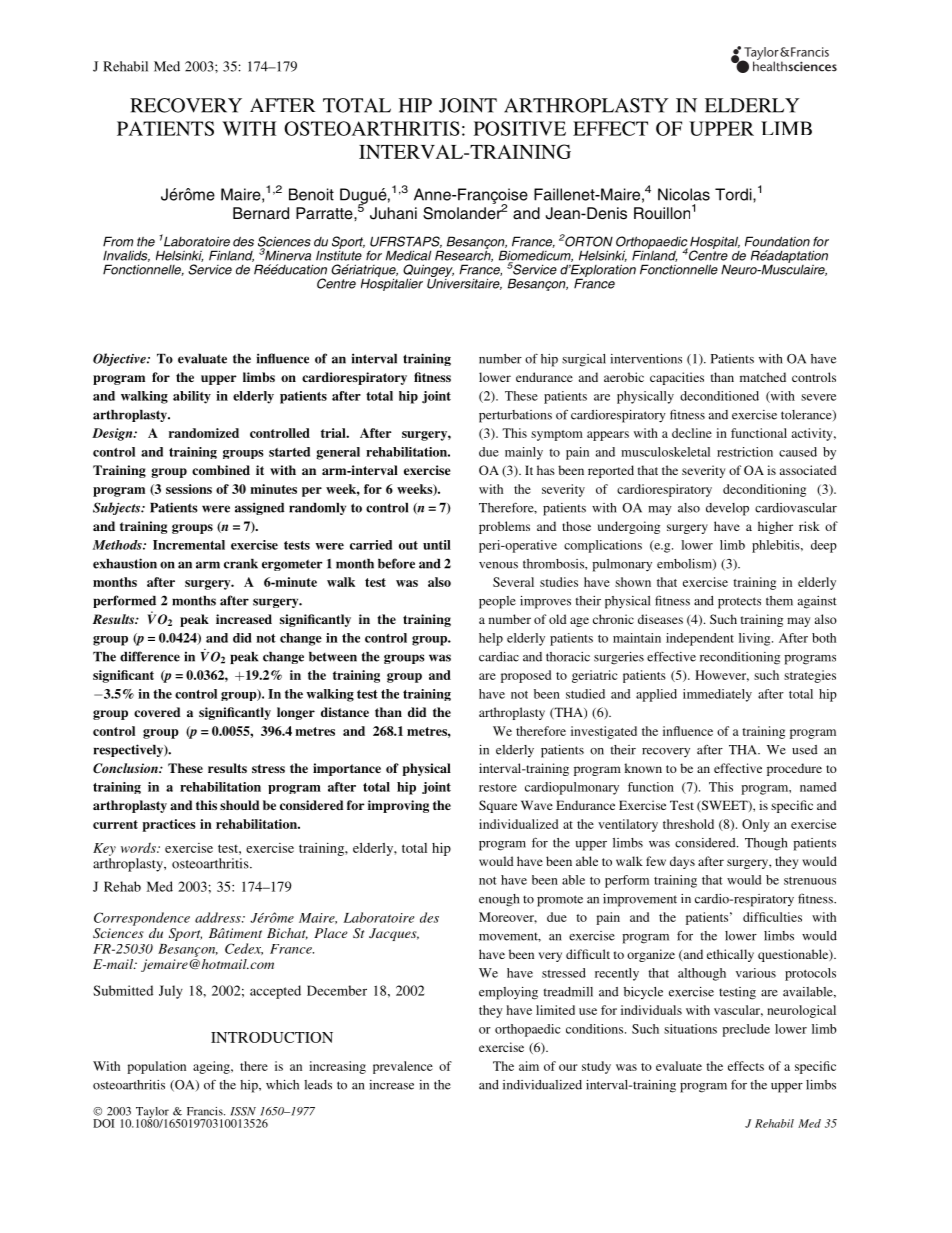 The image size is (952, 1233). What do you see at coordinates (491, 639) in the document?
I see `help` at bounding box center [491, 639].
